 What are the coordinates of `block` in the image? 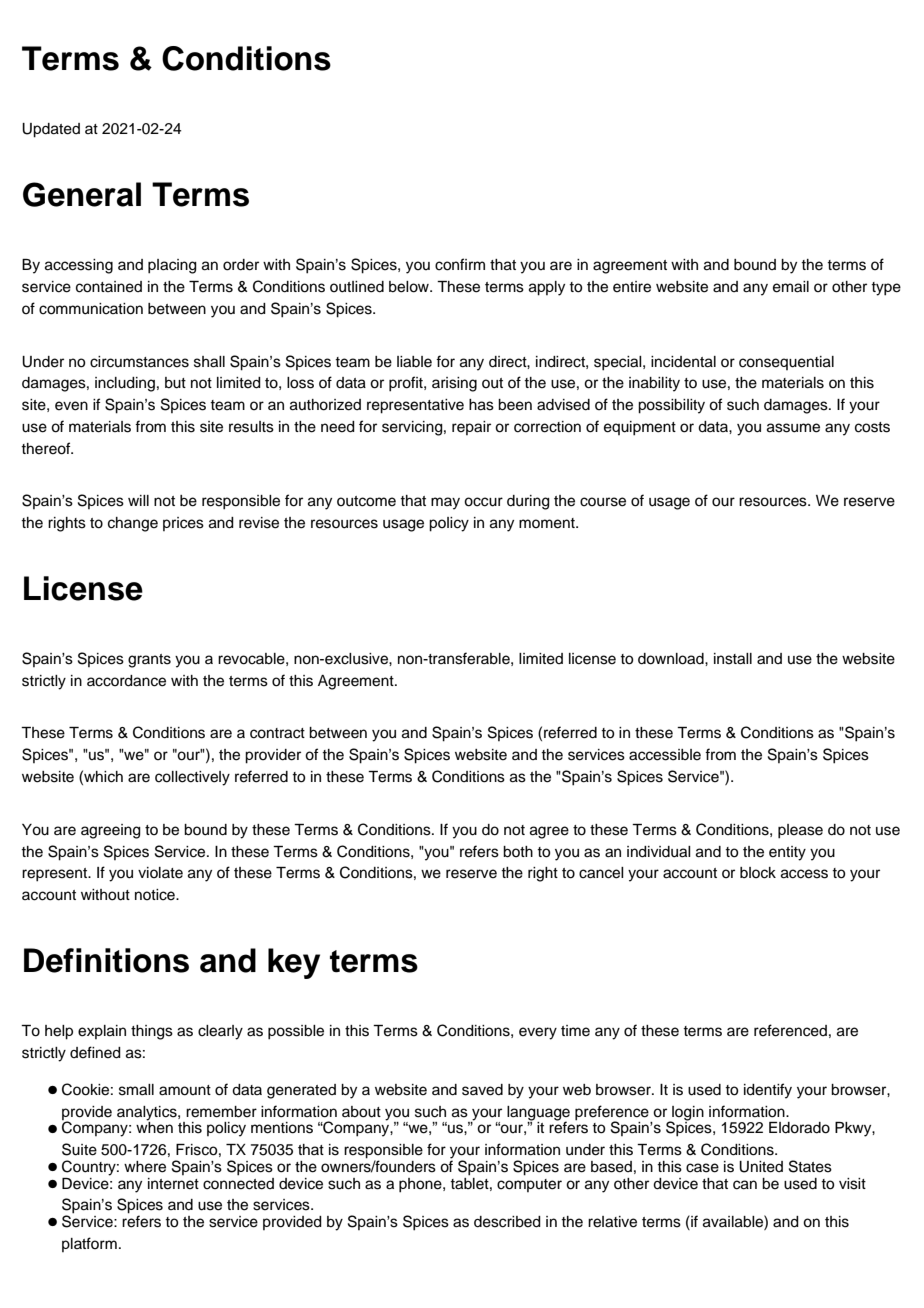 It's located at (758, 873).
